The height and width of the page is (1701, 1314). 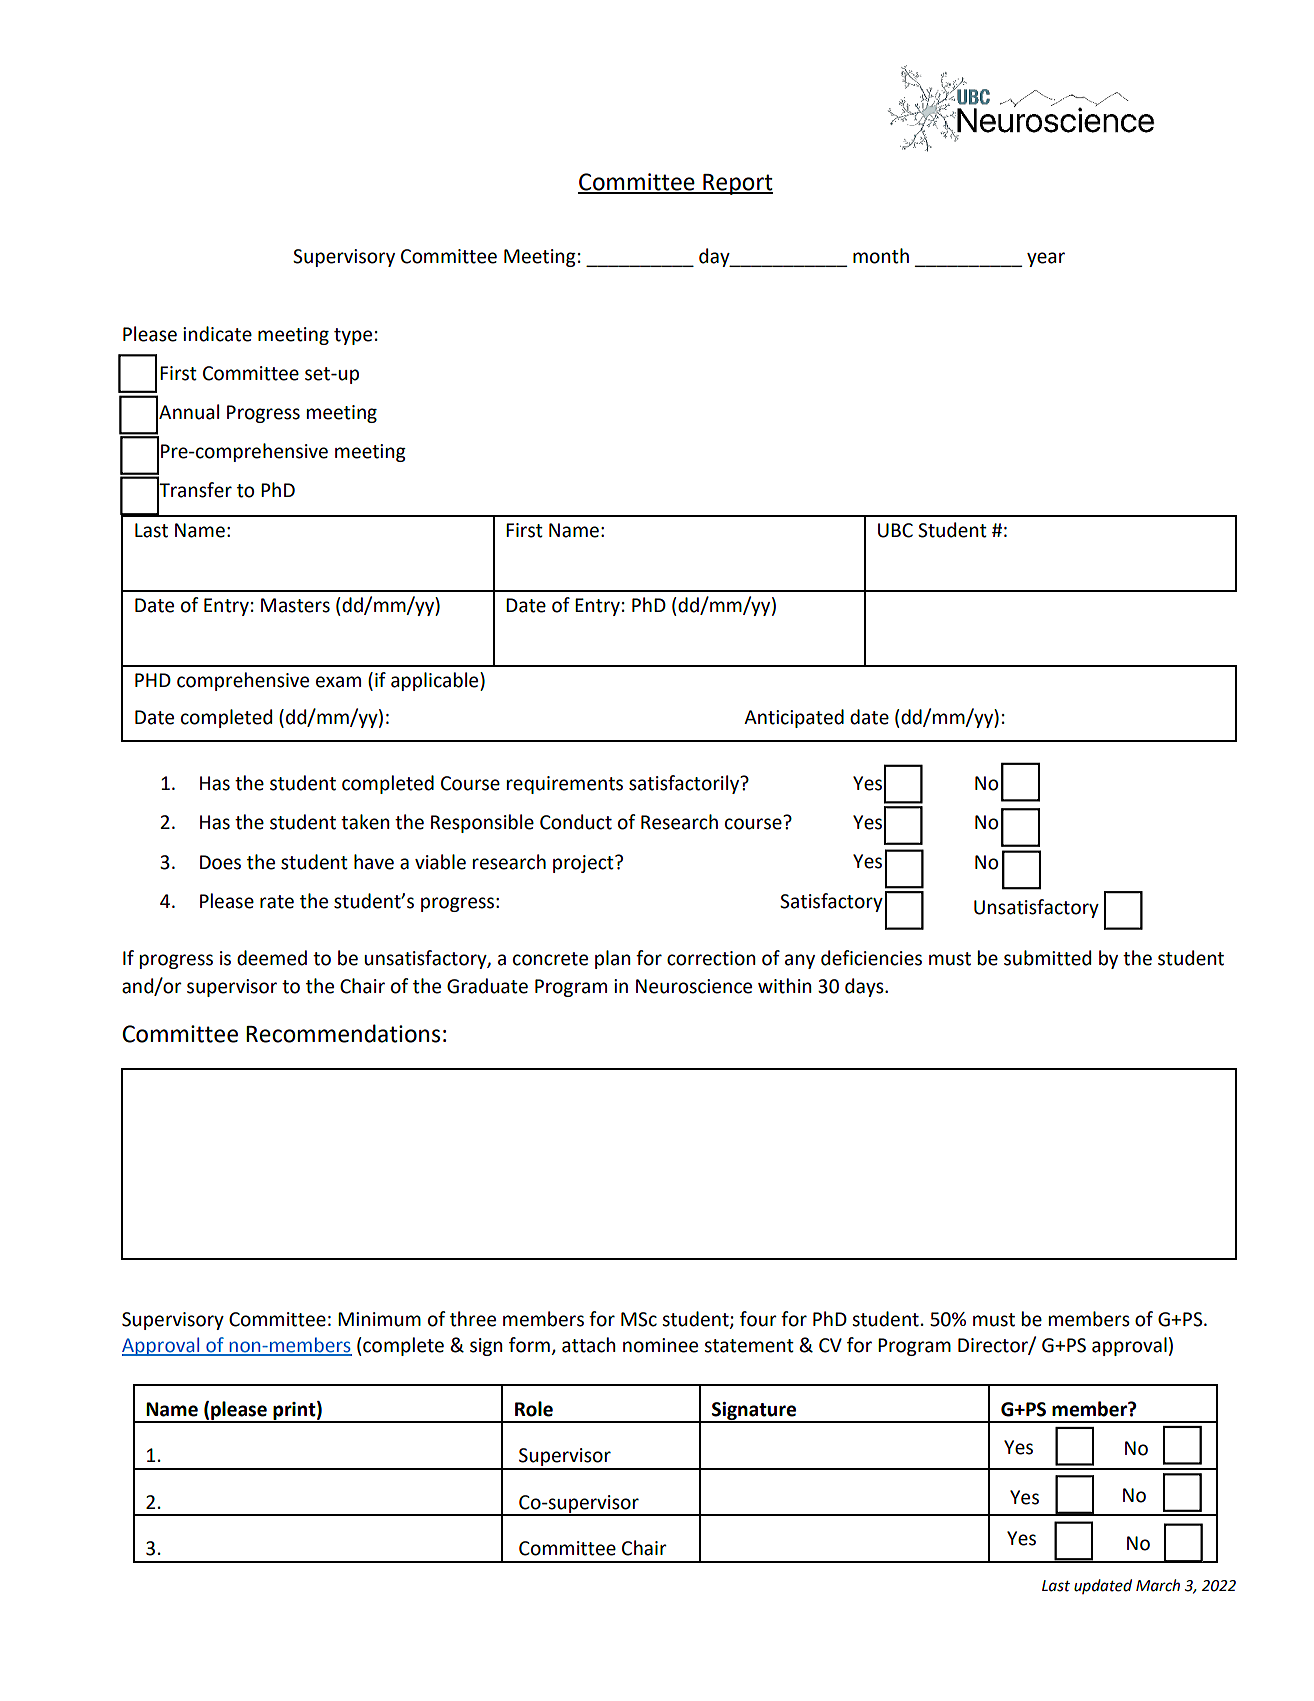 What do you see at coordinates (353, 336) in the page?
I see `type` at bounding box center [353, 336].
